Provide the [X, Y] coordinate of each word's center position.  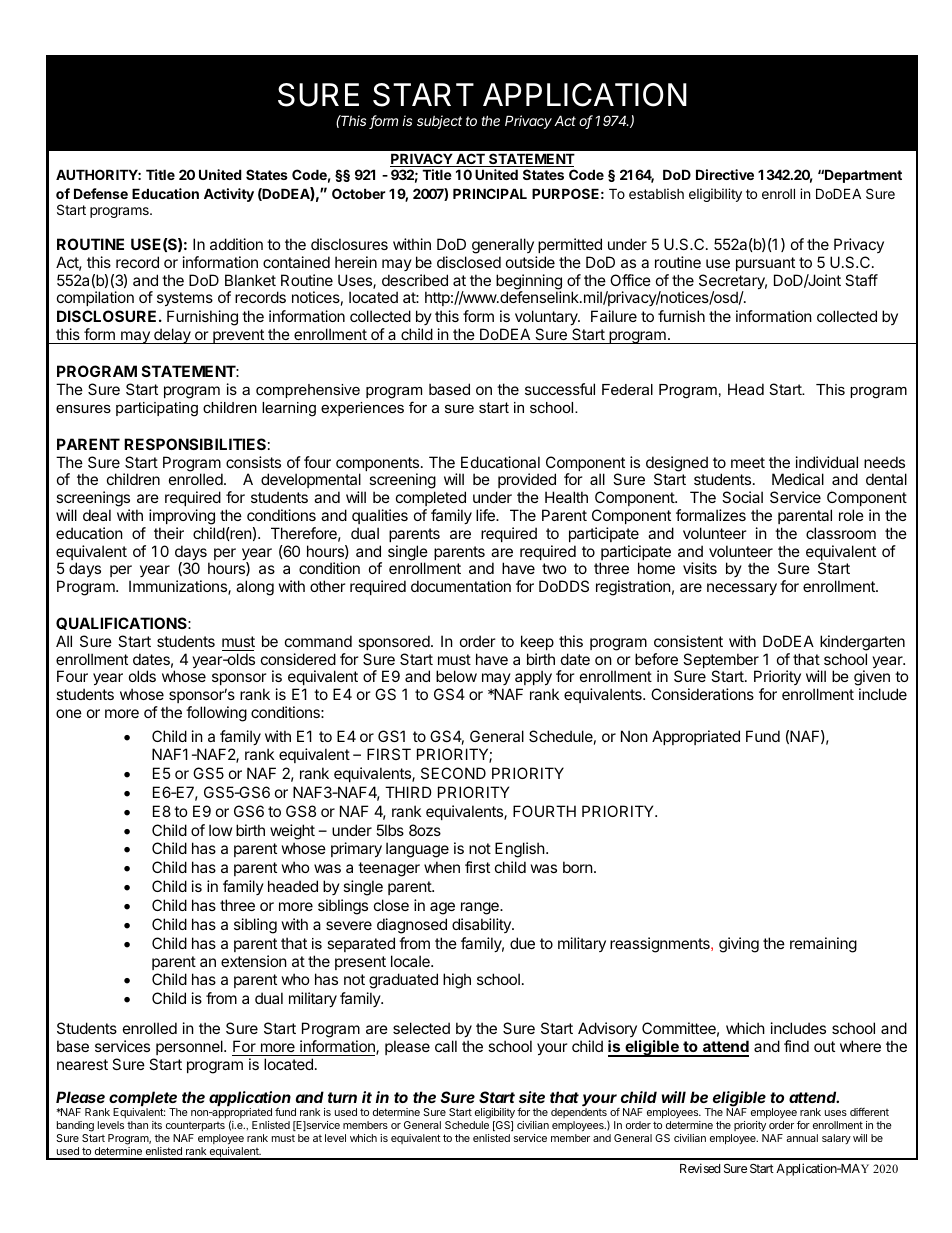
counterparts [195, 1126]
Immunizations [179, 587]
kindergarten [862, 643]
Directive [725, 174]
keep [537, 642]
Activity [229, 195]
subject [439, 122]
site [532, 1097]
